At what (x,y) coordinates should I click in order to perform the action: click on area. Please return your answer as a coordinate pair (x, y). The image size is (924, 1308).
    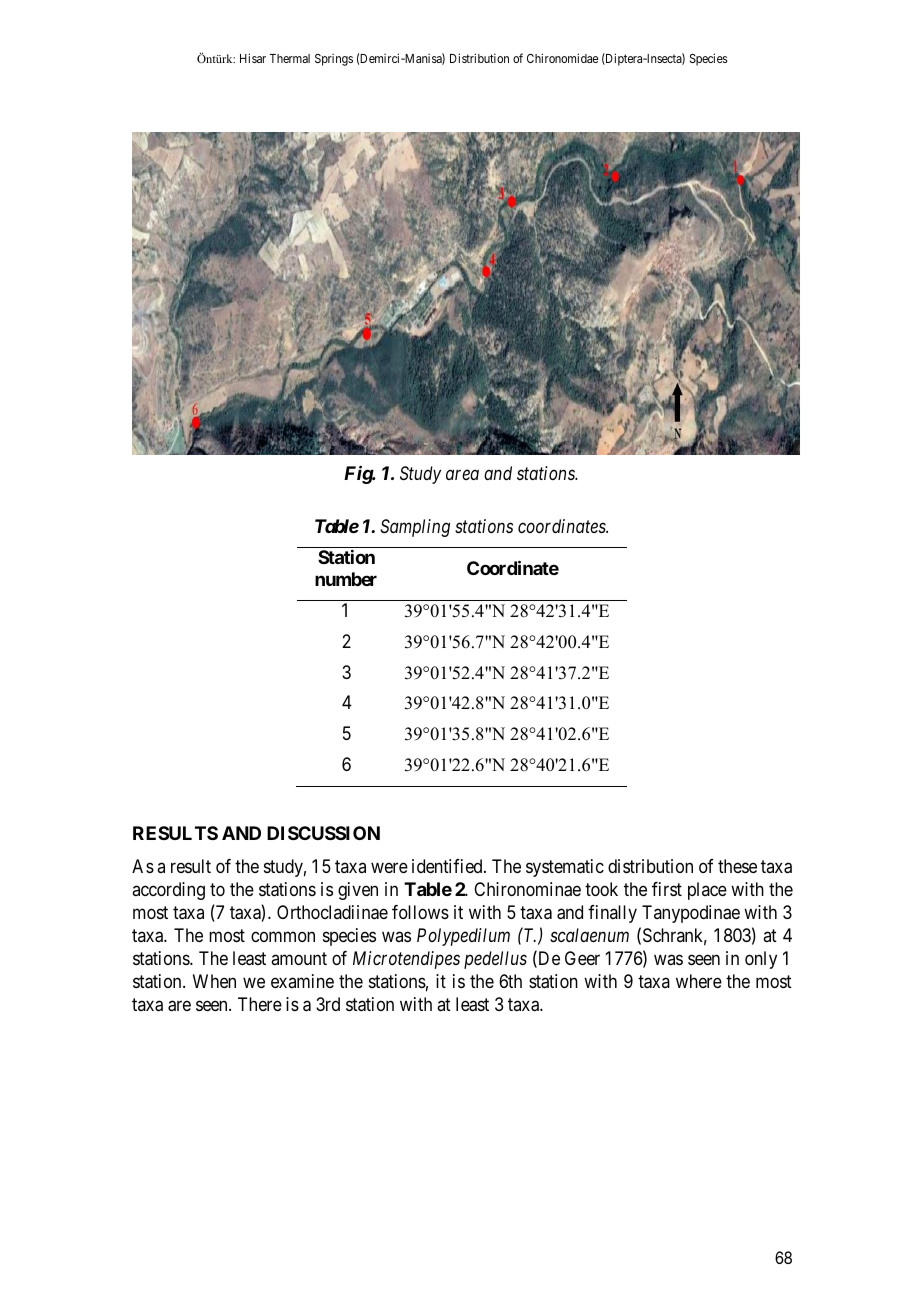
    Looking at the image, I should click on (462, 475).
